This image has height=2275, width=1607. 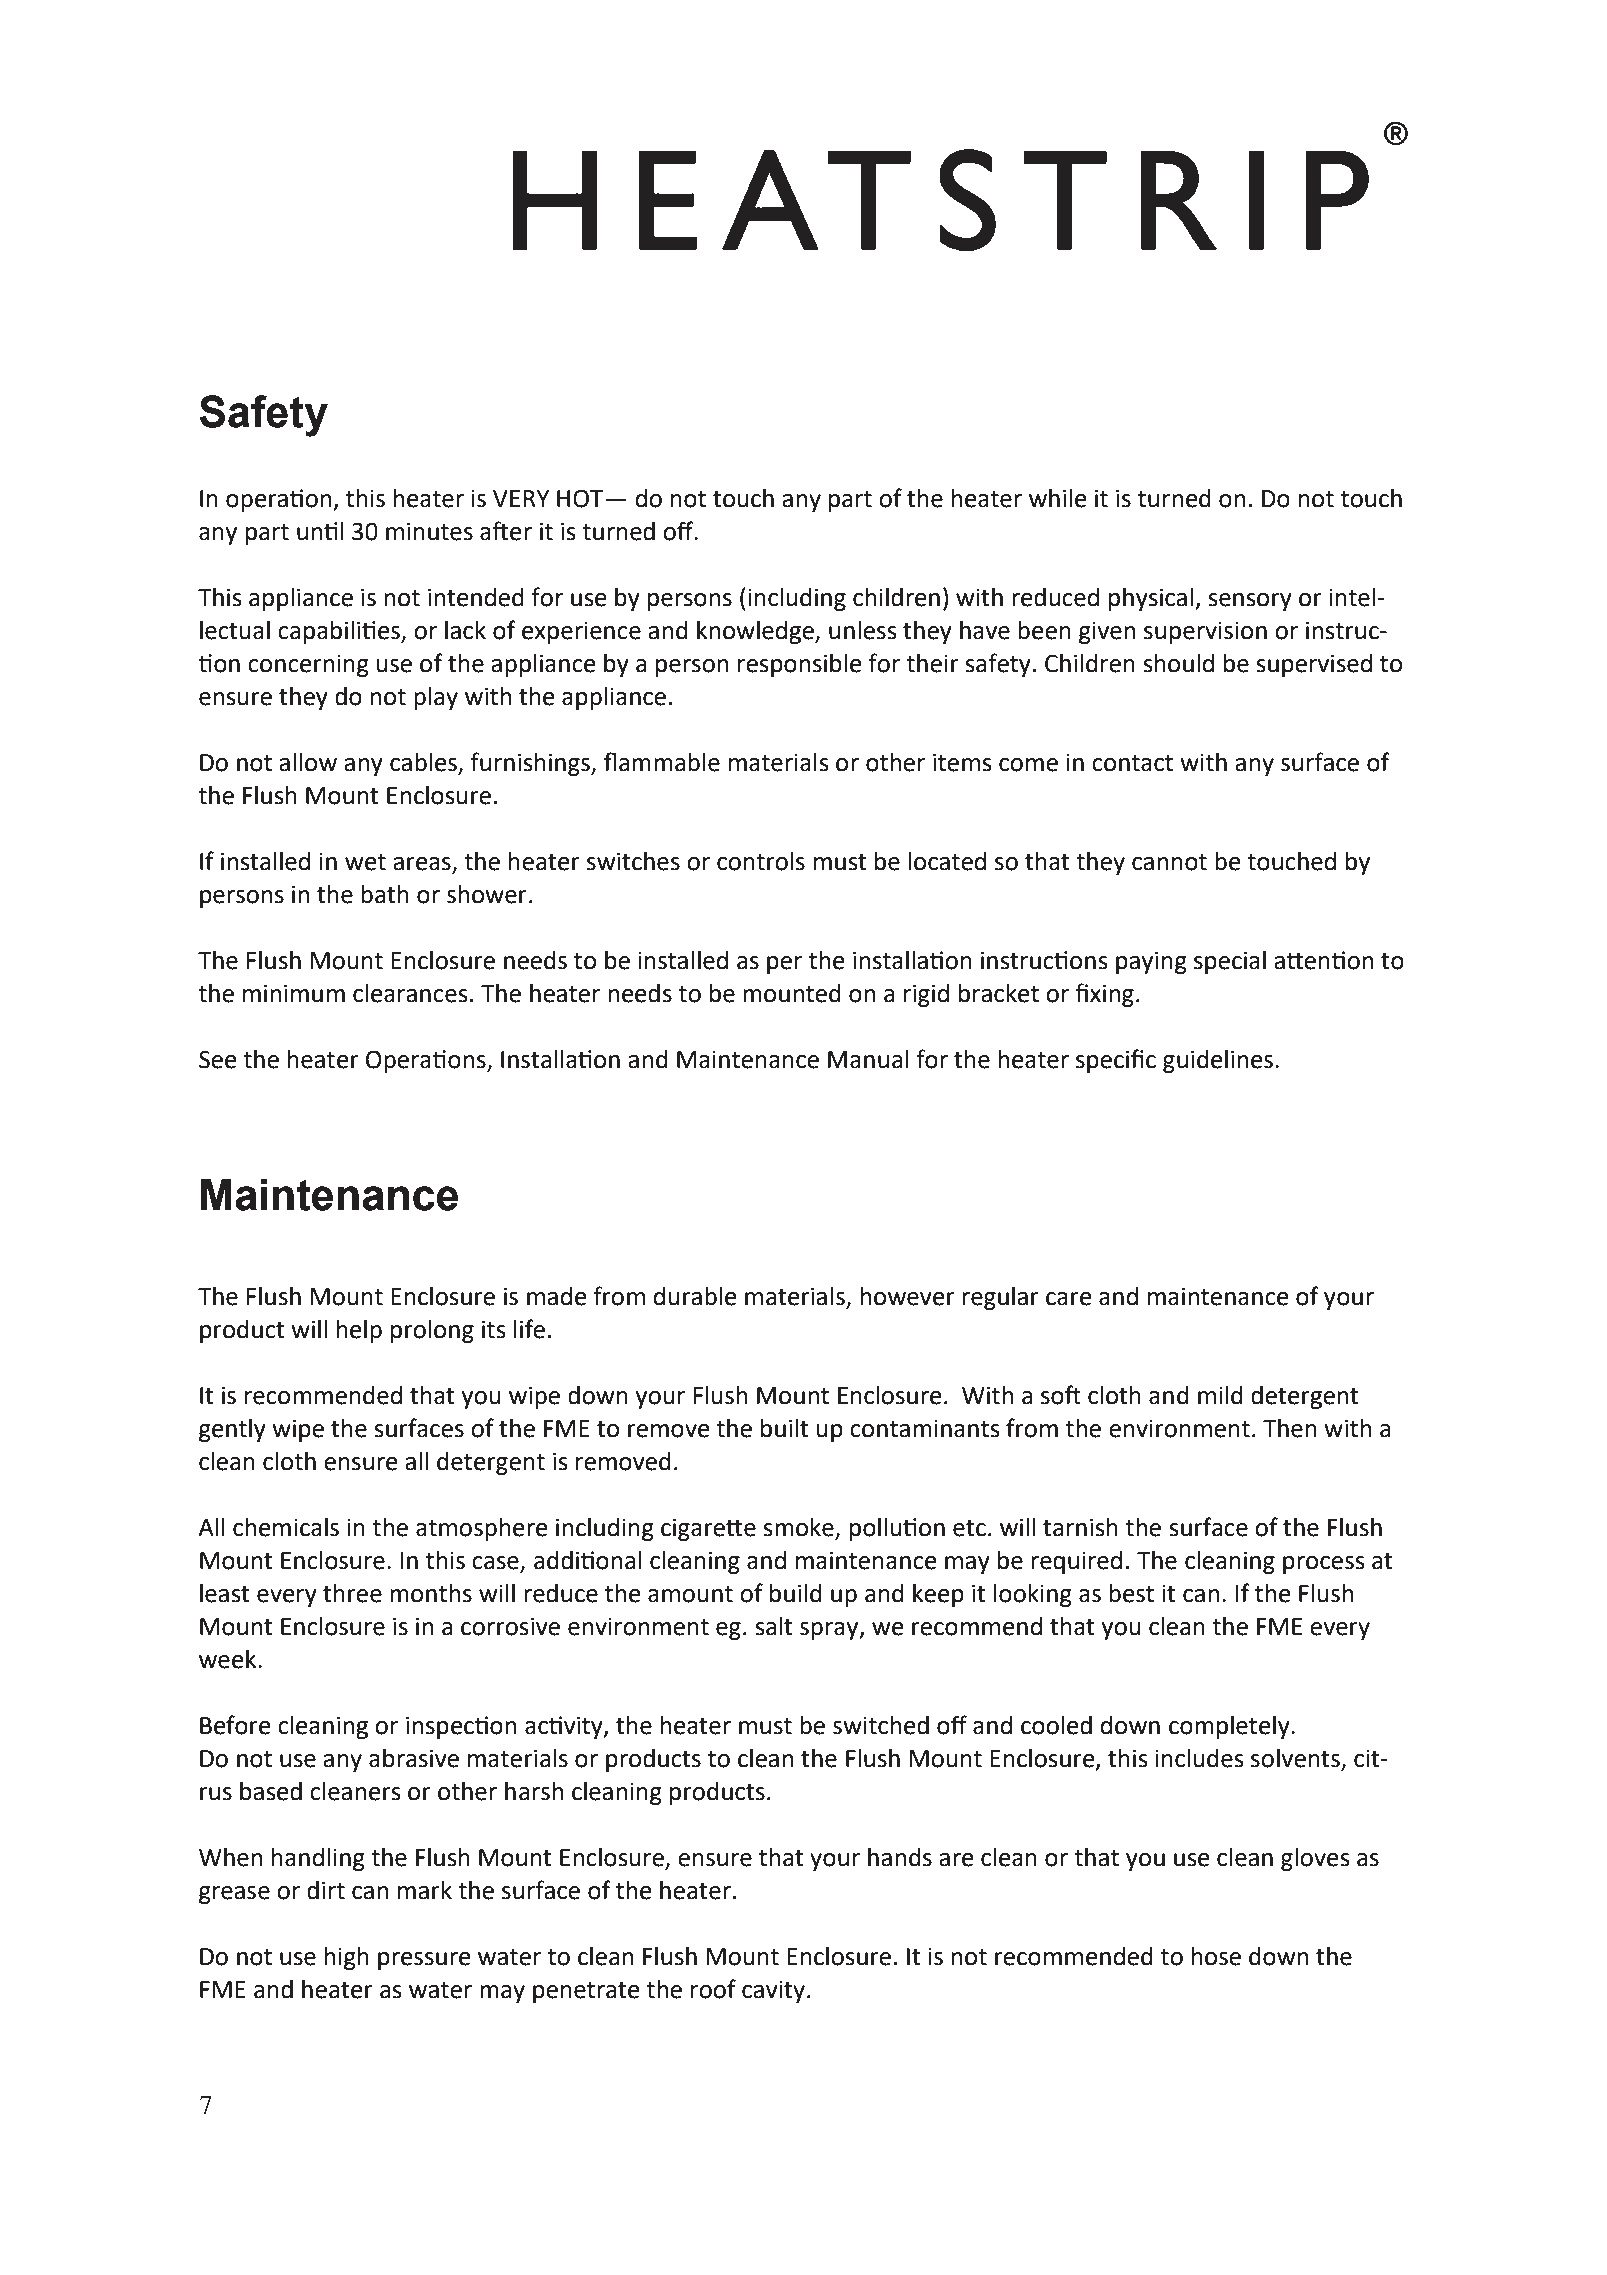 I want to click on high, so click(x=346, y=1958).
